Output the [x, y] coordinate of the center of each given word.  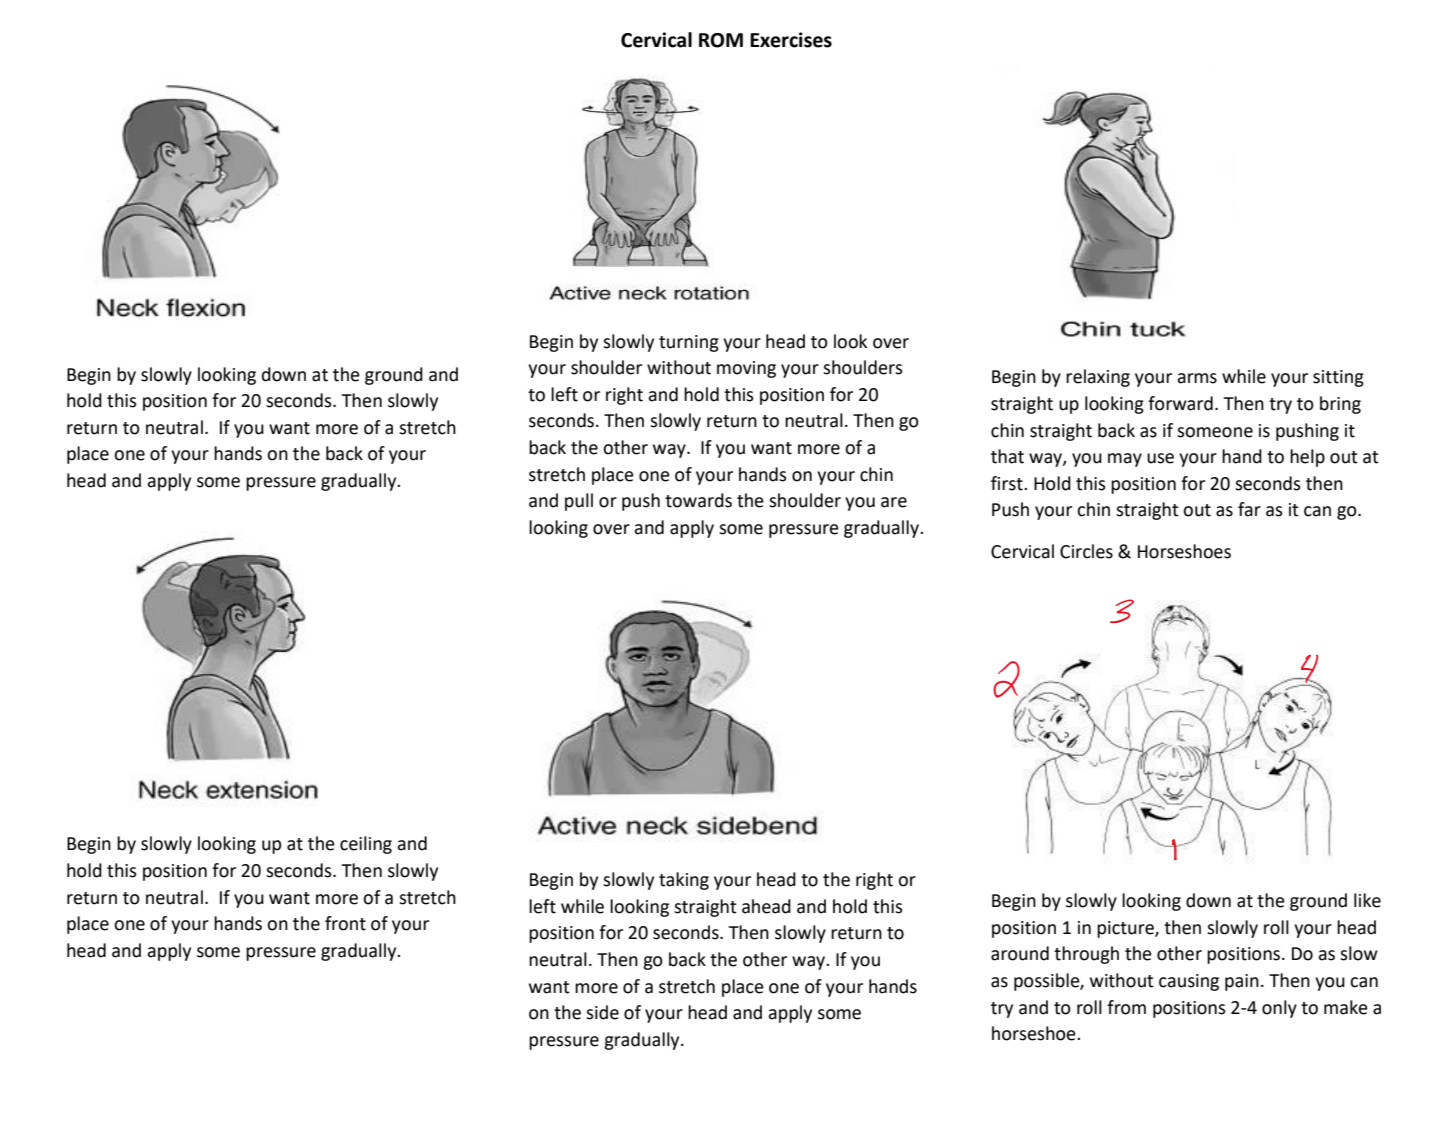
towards [698, 500]
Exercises [791, 40]
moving [746, 369]
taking [684, 881]
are [894, 502]
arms [1197, 378]
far [1249, 509]
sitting [1338, 378]
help [1307, 458]
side [602, 1012]
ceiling [366, 845]
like [1367, 900]
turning [689, 343]
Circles [1086, 551]
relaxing [1098, 378]
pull [579, 502]
